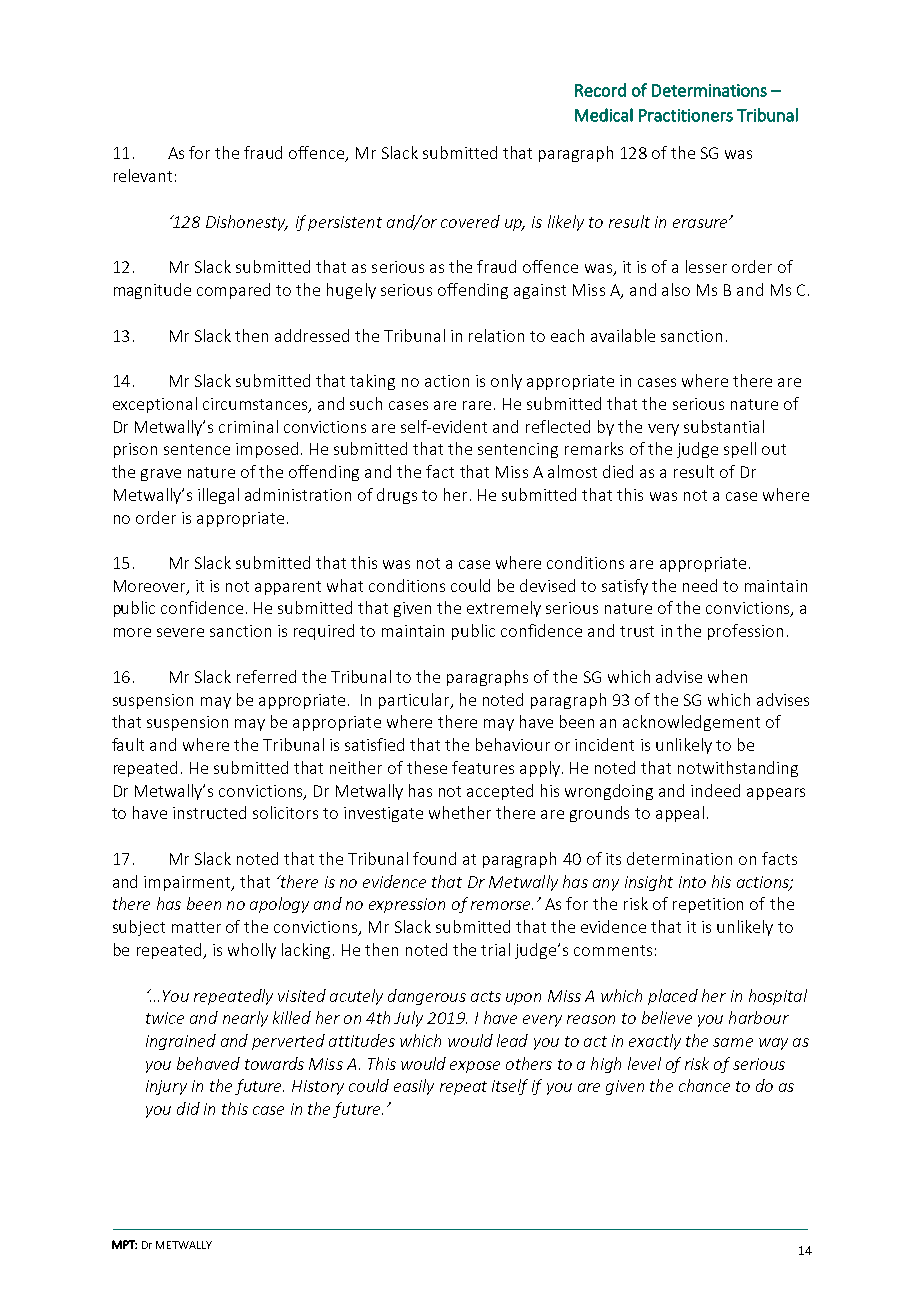 The width and height of the screenshot is (924, 1308). What do you see at coordinates (180, 632) in the screenshot?
I see `severe` at bounding box center [180, 632].
